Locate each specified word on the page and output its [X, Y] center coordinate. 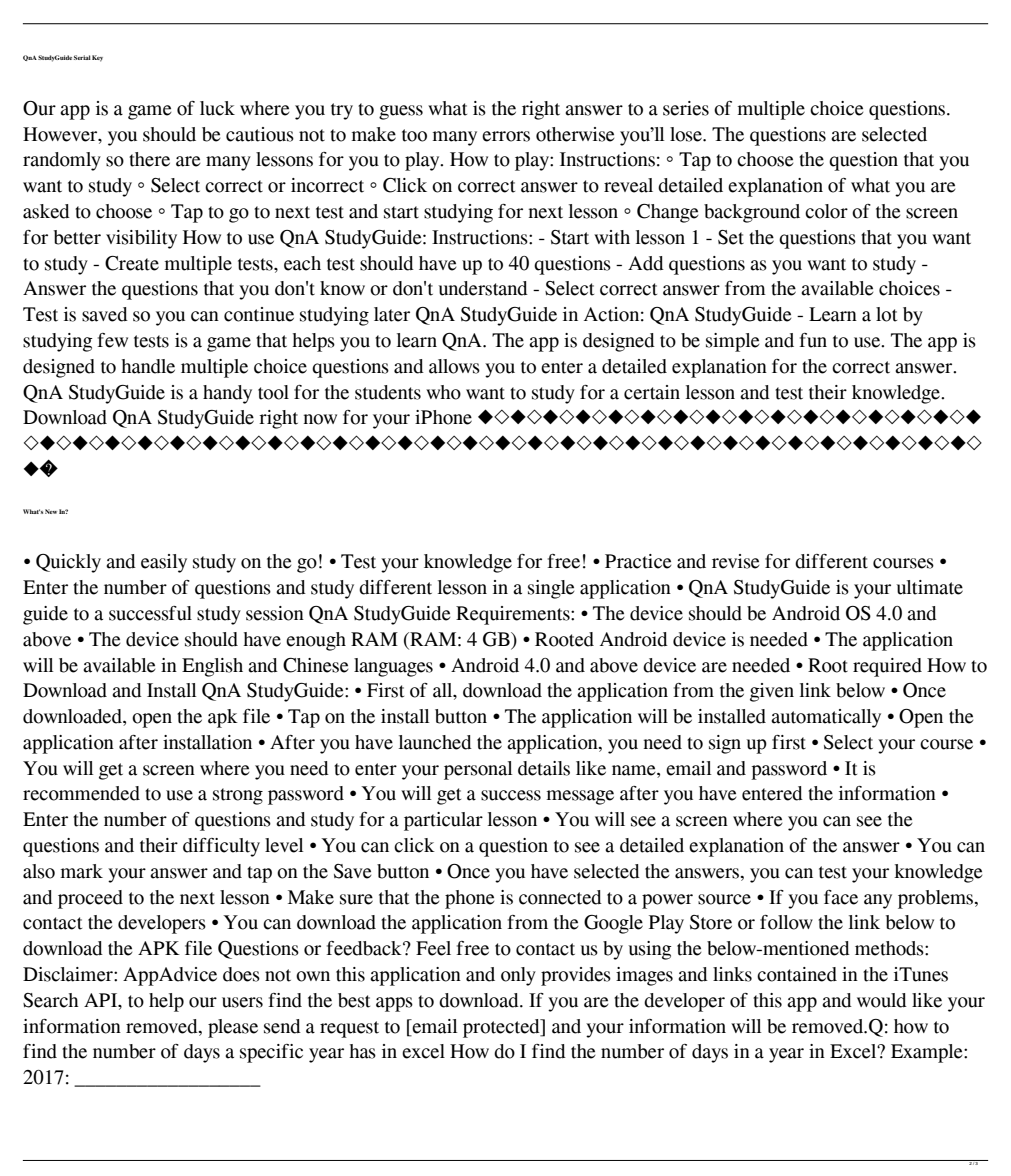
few [112, 340]
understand [483, 288]
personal [478, 770]
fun [813, 340]
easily [164, 563]
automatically [826, 718]
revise [736, 561]
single [551, 589]
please [233, 1028]
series [686, 108]
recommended [81, 793]
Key [97, 58]
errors [506, 136]
